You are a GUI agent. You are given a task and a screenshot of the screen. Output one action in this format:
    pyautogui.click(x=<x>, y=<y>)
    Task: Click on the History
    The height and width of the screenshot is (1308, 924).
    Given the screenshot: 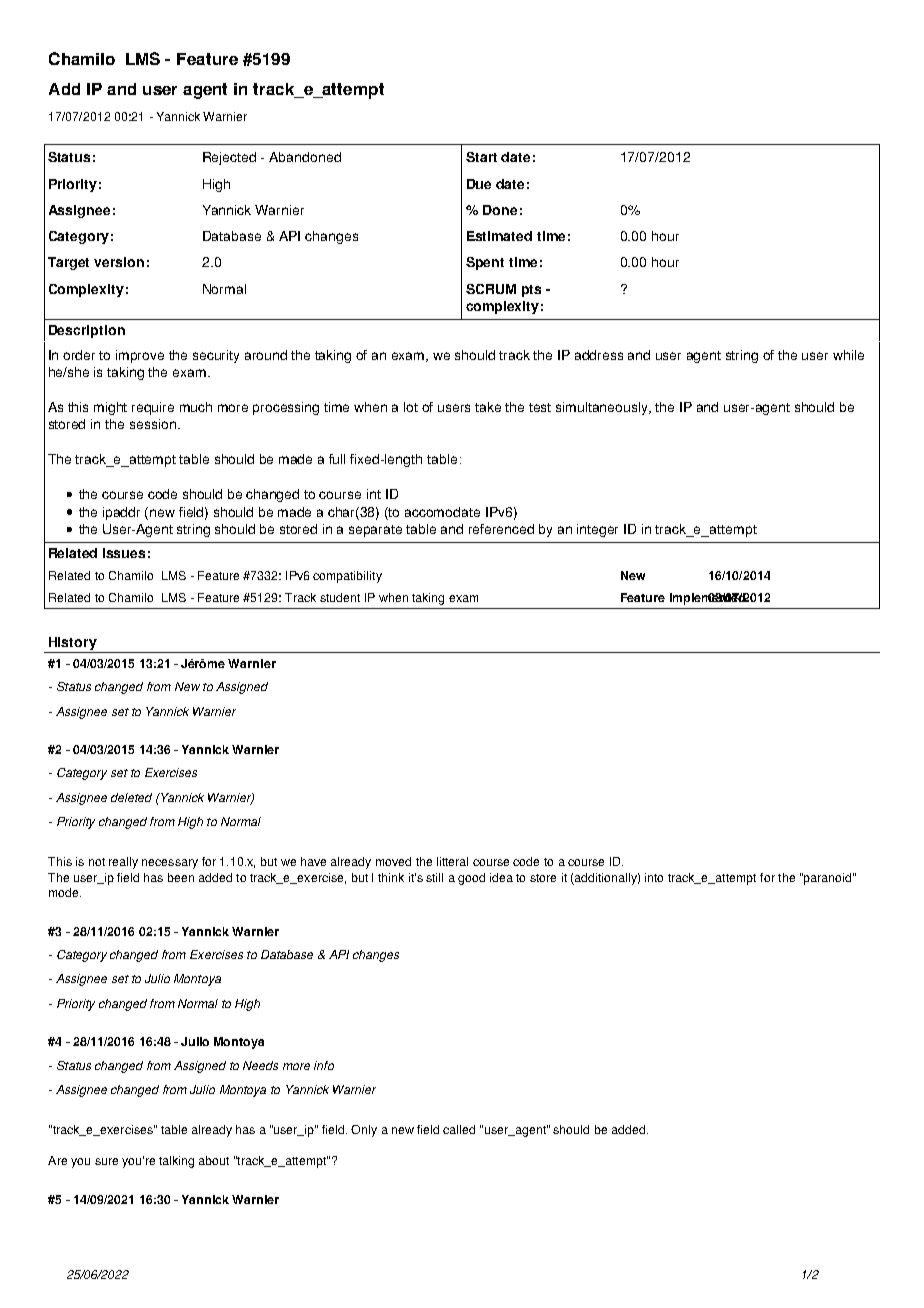 What is the action you would take?
    pyautogui.click(x=73, y=643)
